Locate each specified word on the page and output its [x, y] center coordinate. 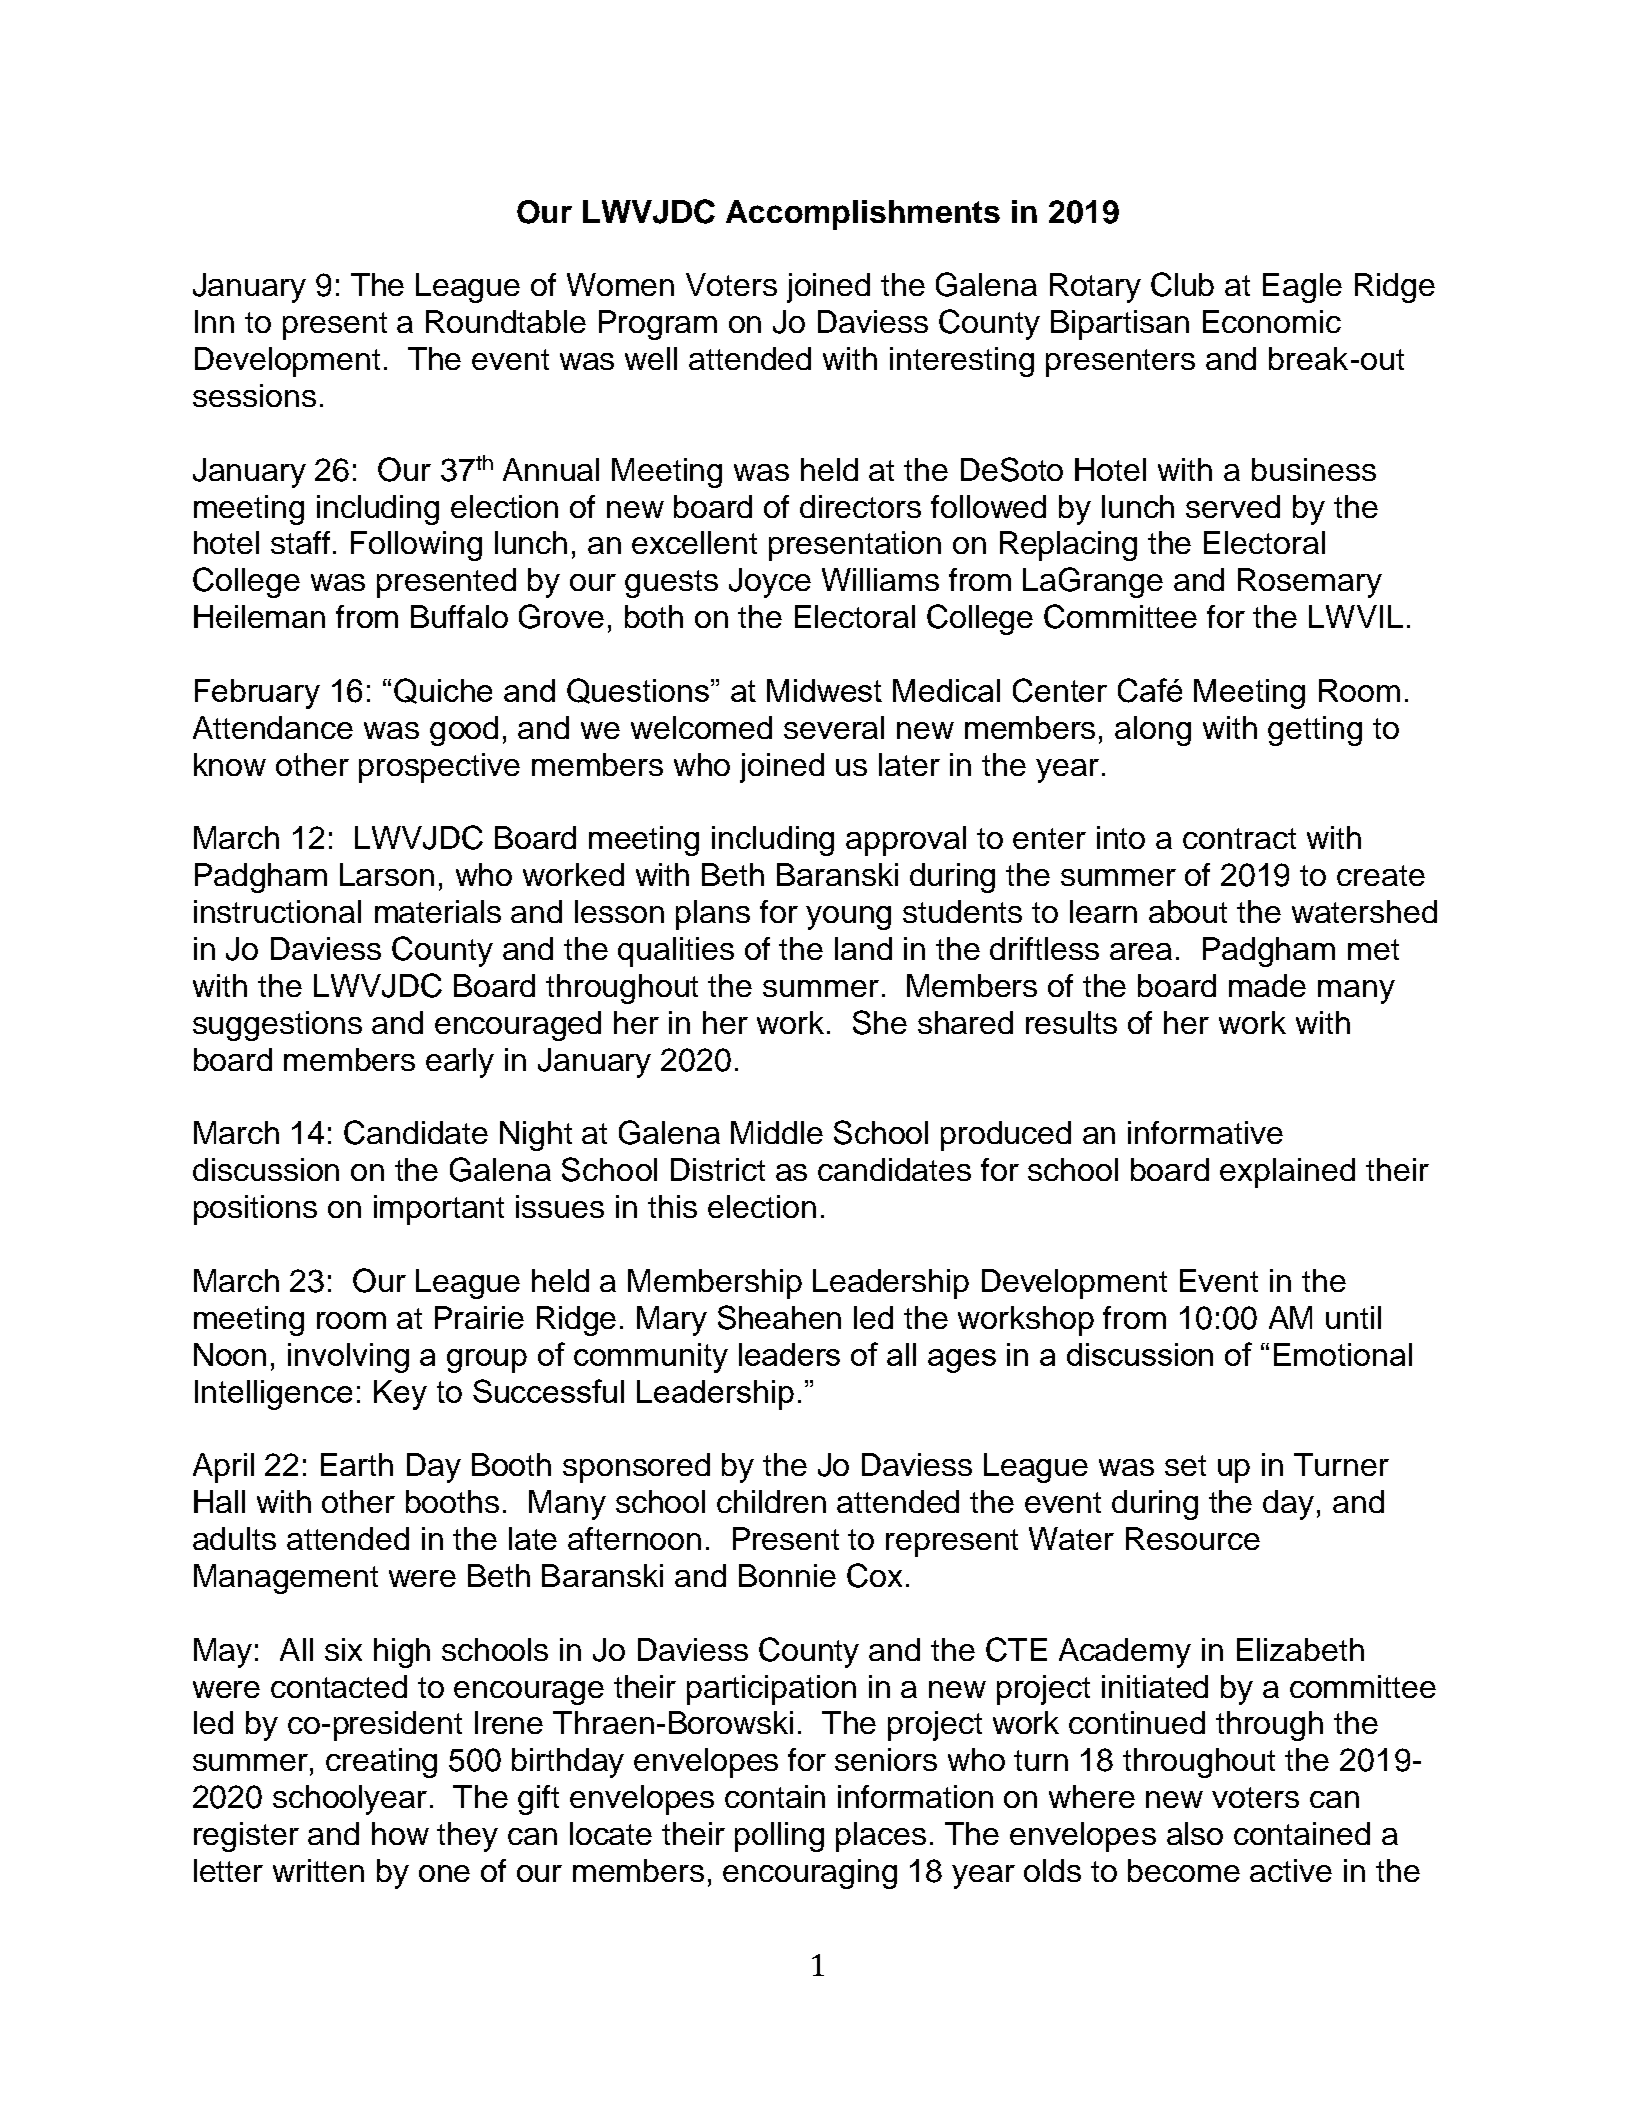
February [257, 694]
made [1267, 985]
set [1185, 1465]
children [771, 1501]
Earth [357, 1464]
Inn [214, 321]
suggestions [277, 1026]
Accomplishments [863, 215]
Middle [777, 1132]
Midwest [824, 690]
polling [779, 1837]
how [400, 1833]
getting [1315, 731]
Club [1182, 284]
